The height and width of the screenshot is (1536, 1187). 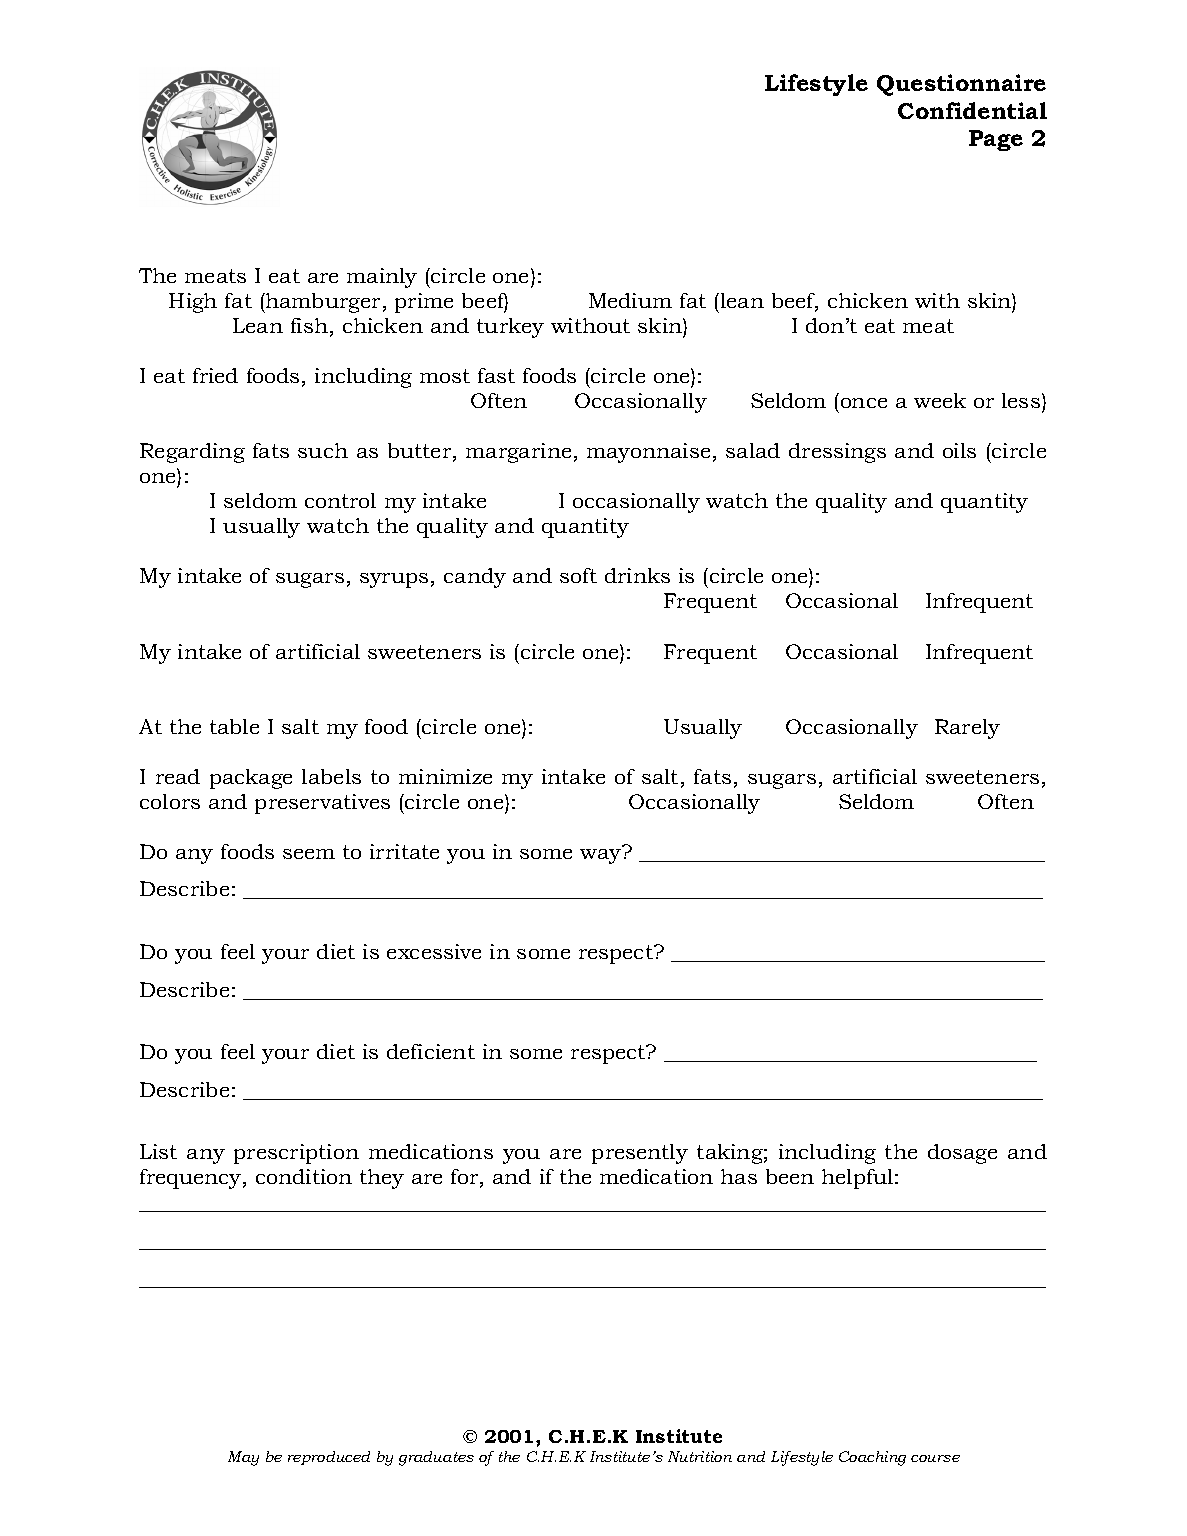 I want to click on Rarely, so click(x=967, y=729).
